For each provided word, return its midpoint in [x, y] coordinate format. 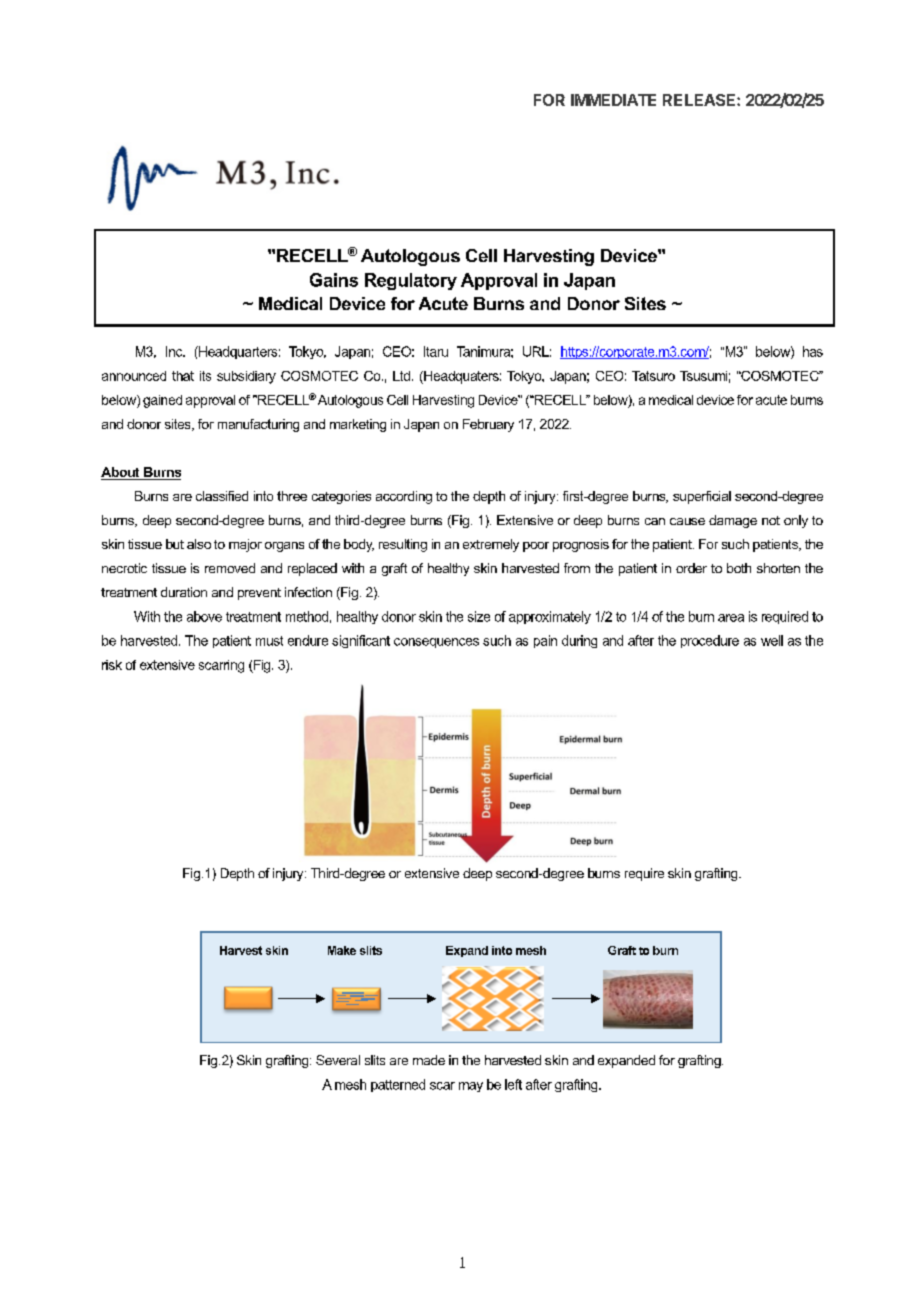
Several [338, 1060]
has [813, 351]
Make [342, 950]
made [429, 1060]
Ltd [401, 376]
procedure [710, 641]
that [183, 376]
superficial [702, 497]
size [479, 616]
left [513, 1084]
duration [184, 592]
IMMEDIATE [613, 100]
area [731, 618]
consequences [436, 643]
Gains [334, 280]
